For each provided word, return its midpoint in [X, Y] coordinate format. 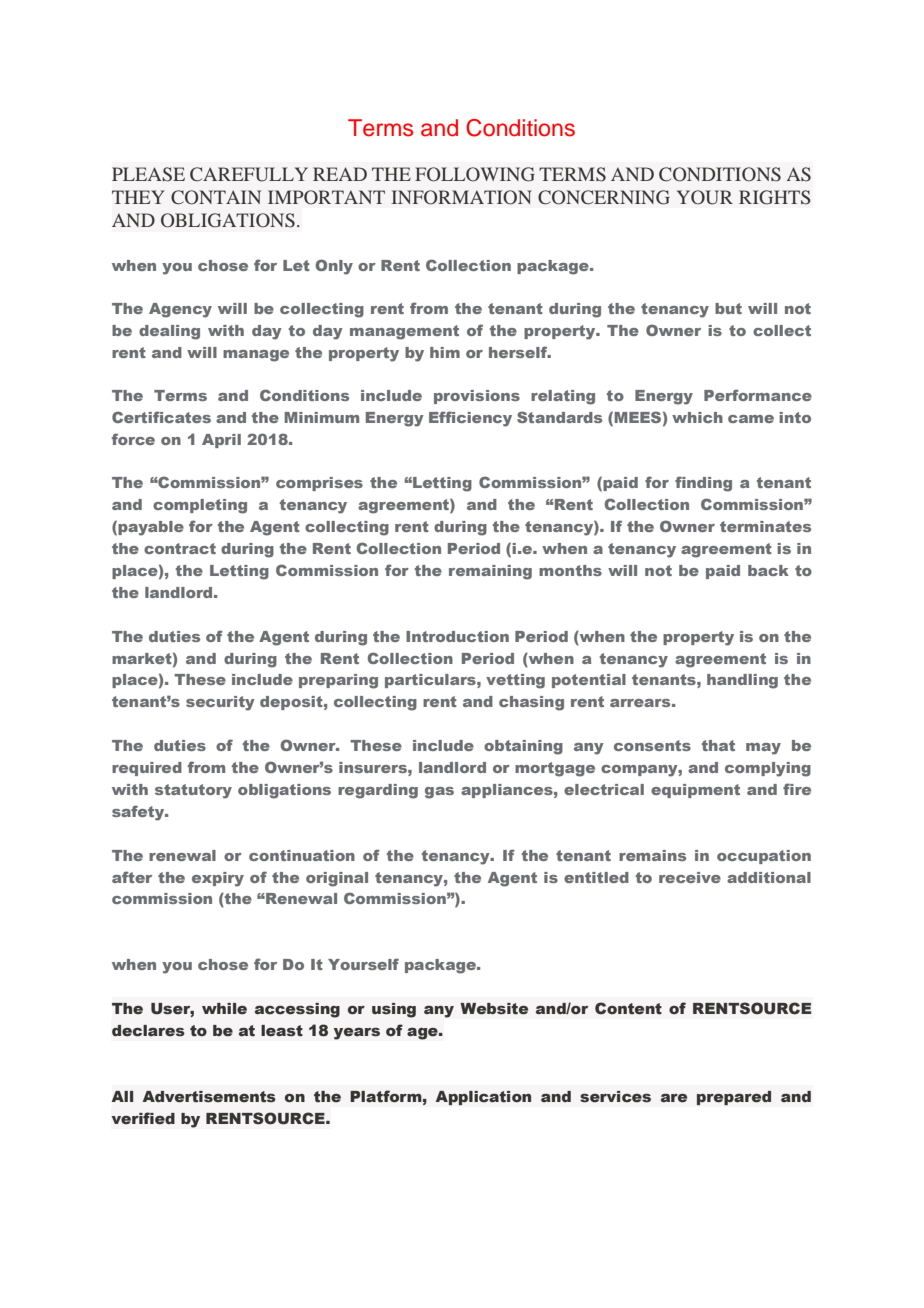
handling [742, 681]
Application [483, 1098]
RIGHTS [775, 197]
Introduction [457, 636]
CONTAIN [216, 197]
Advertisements [209, 1097]
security [220, 703]
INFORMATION [461, 197]
